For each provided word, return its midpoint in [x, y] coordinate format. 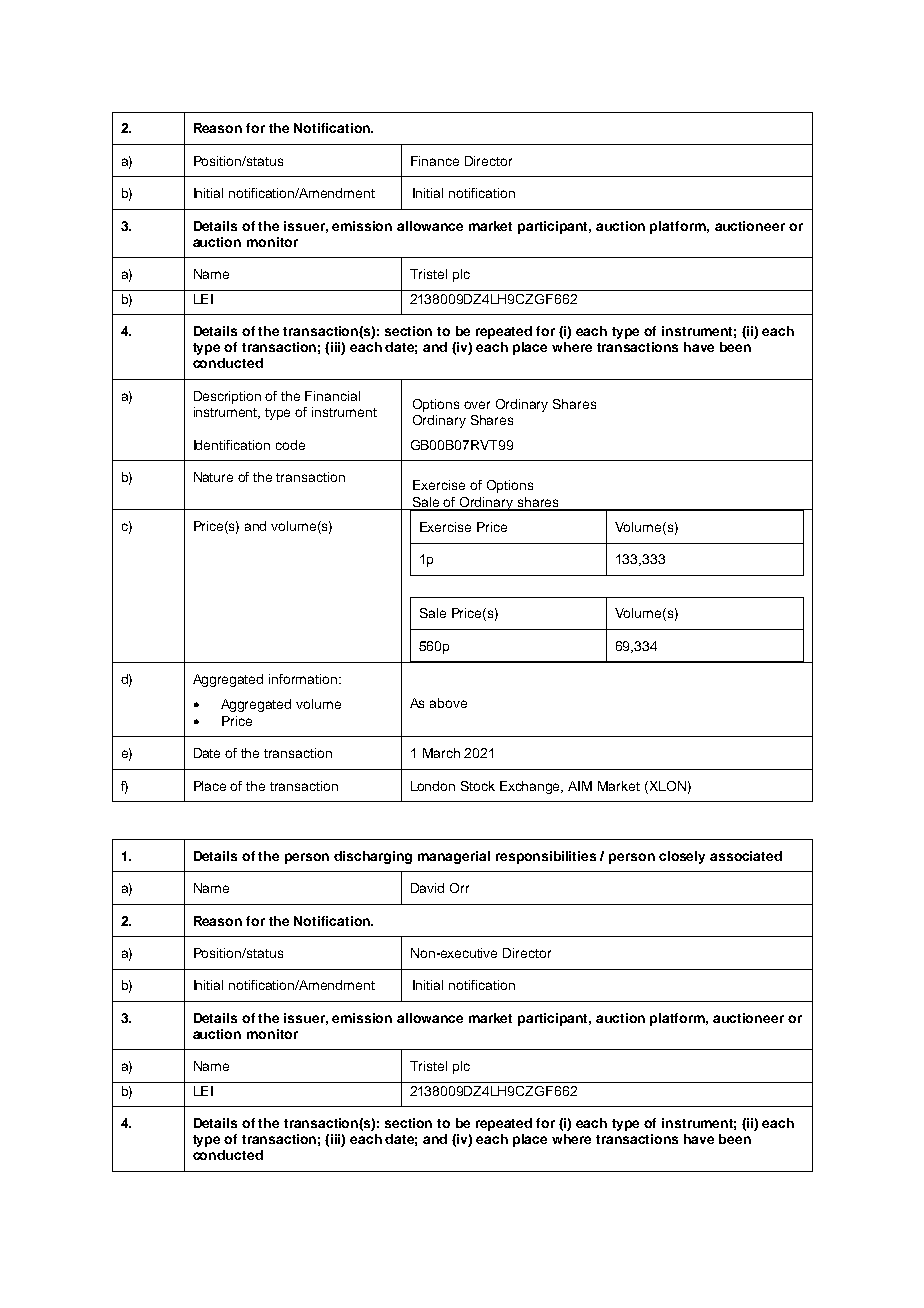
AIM [580, 786]
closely [682, 857]
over [477, 405]
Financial [332, 396]
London [433, 786]
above [448, 703]
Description [227, 397]
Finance [435, 161]
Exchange [531, 787]
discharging [373, 857]
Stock [478, 786]
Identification [232, 445]
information [303, 679]
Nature [213, 477]
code [290, 445]
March [441, 753]
